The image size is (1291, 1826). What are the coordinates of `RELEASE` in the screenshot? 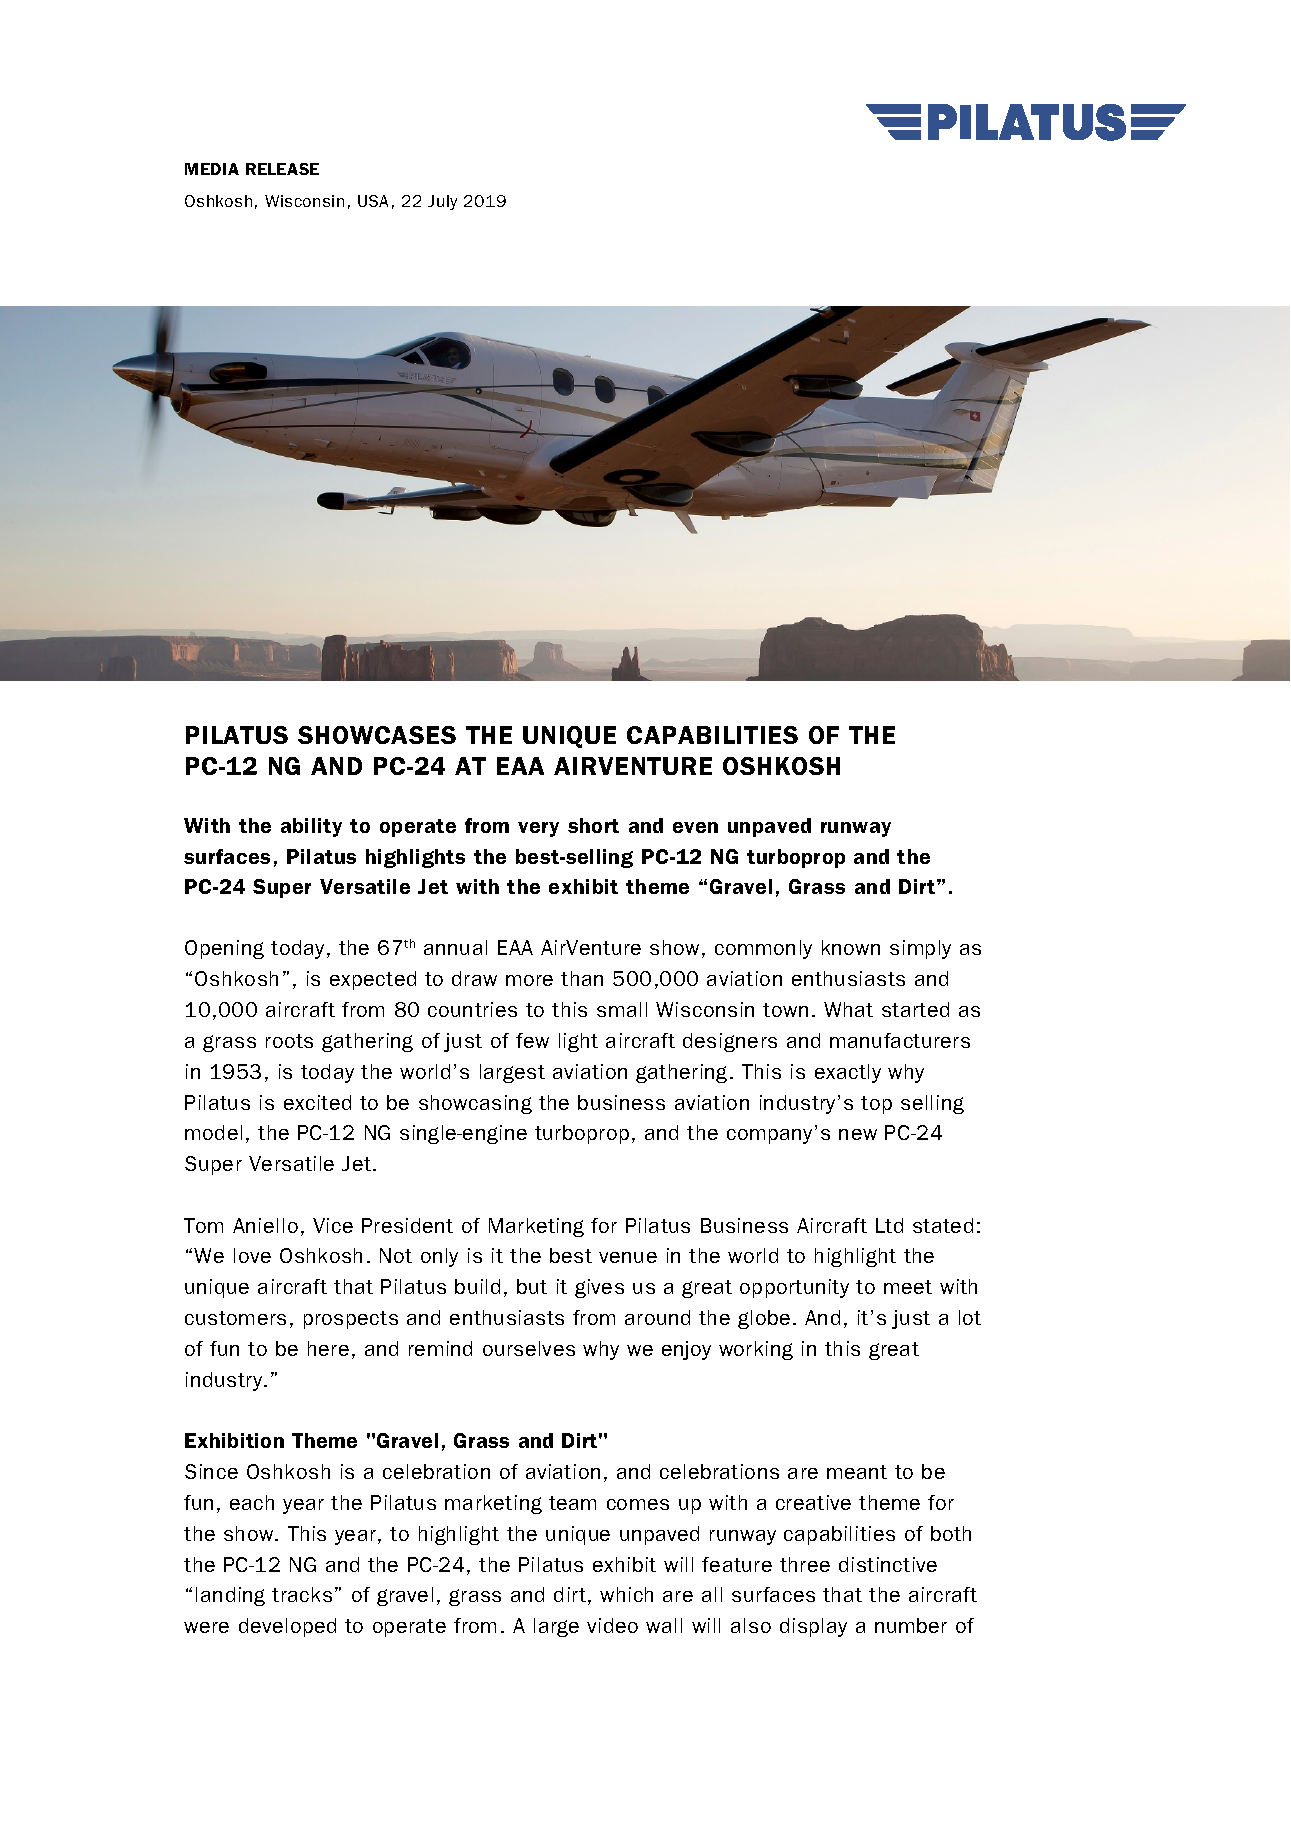 It's located at (282, 169).
